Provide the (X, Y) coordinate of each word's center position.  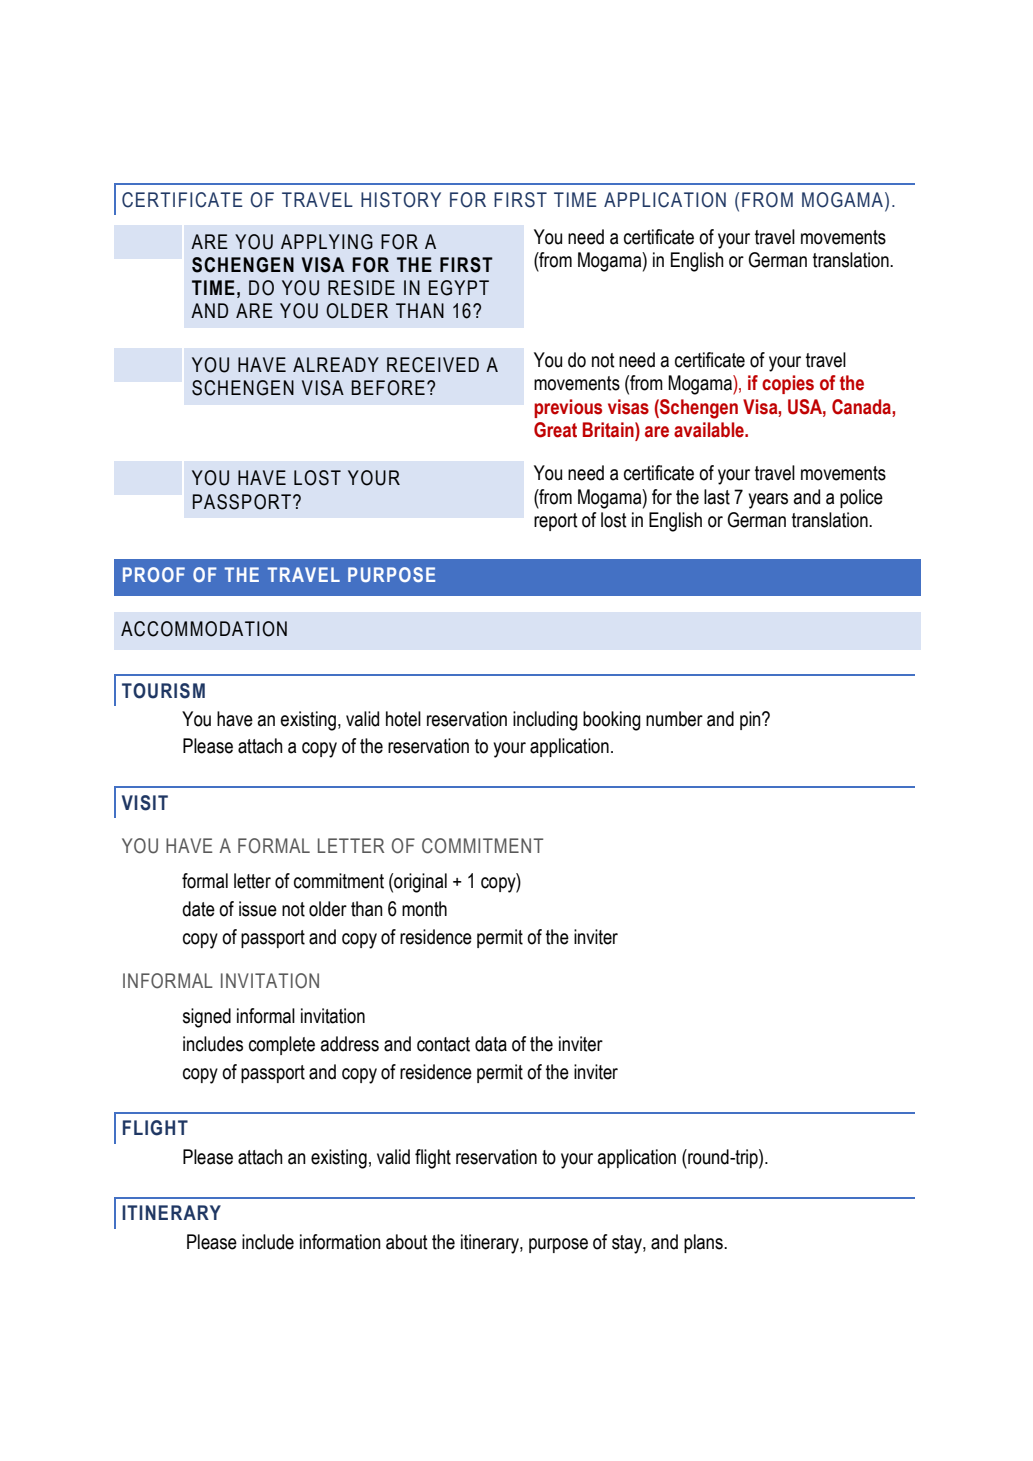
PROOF (154, 574)
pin (751, 720)
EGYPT (459, 288)
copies (788, 384)
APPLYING (327, 242)
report (556, 522)
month (424, 909)
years (768, 501)
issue (258, 909)
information (340, 1242)
